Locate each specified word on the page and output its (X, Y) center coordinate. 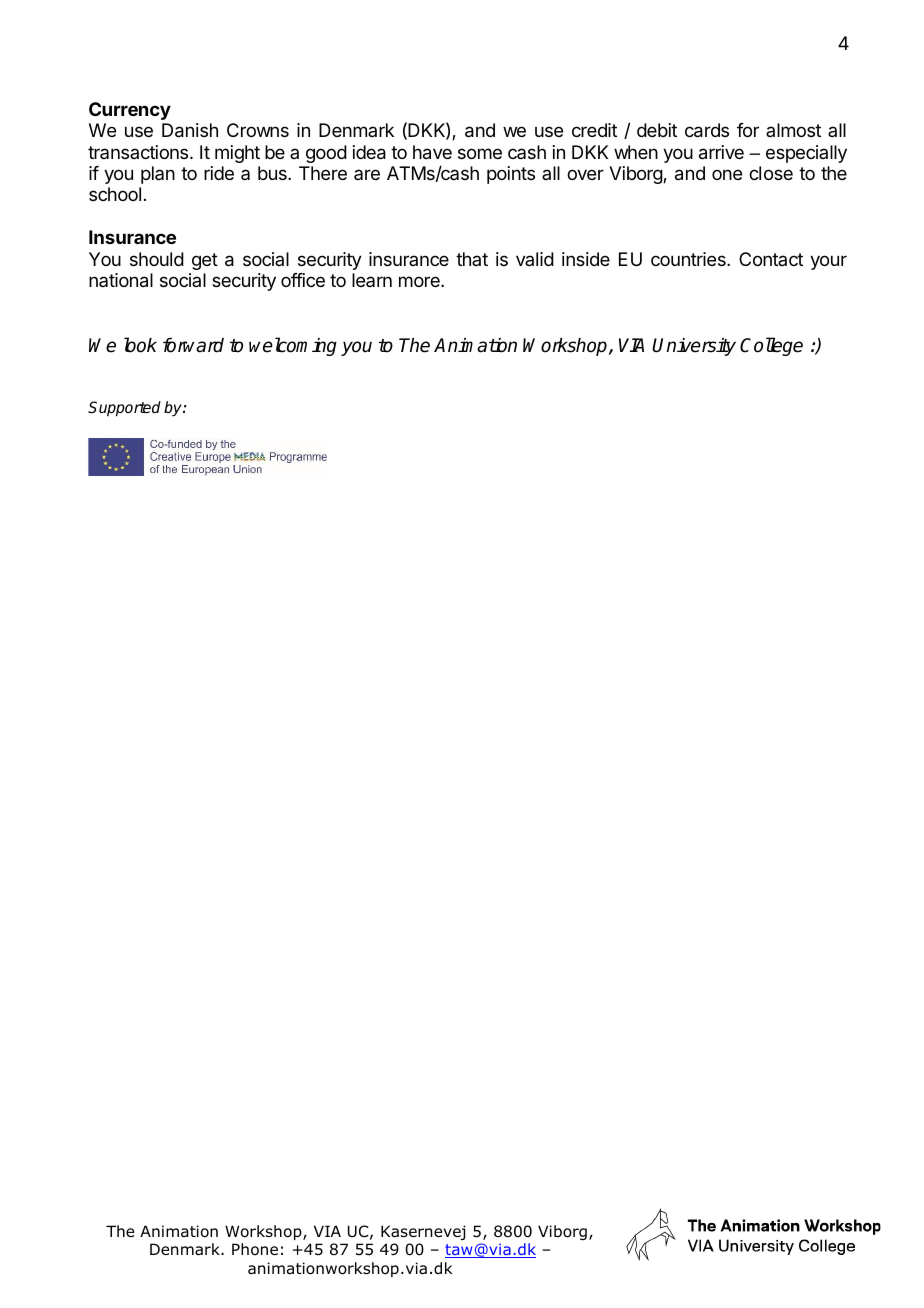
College (771, 346)
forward (193, 345)
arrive (721, 152)
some (480, 153)
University (694, 347)
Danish (190, 130)
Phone (255, 1249)
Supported (124, 409)
